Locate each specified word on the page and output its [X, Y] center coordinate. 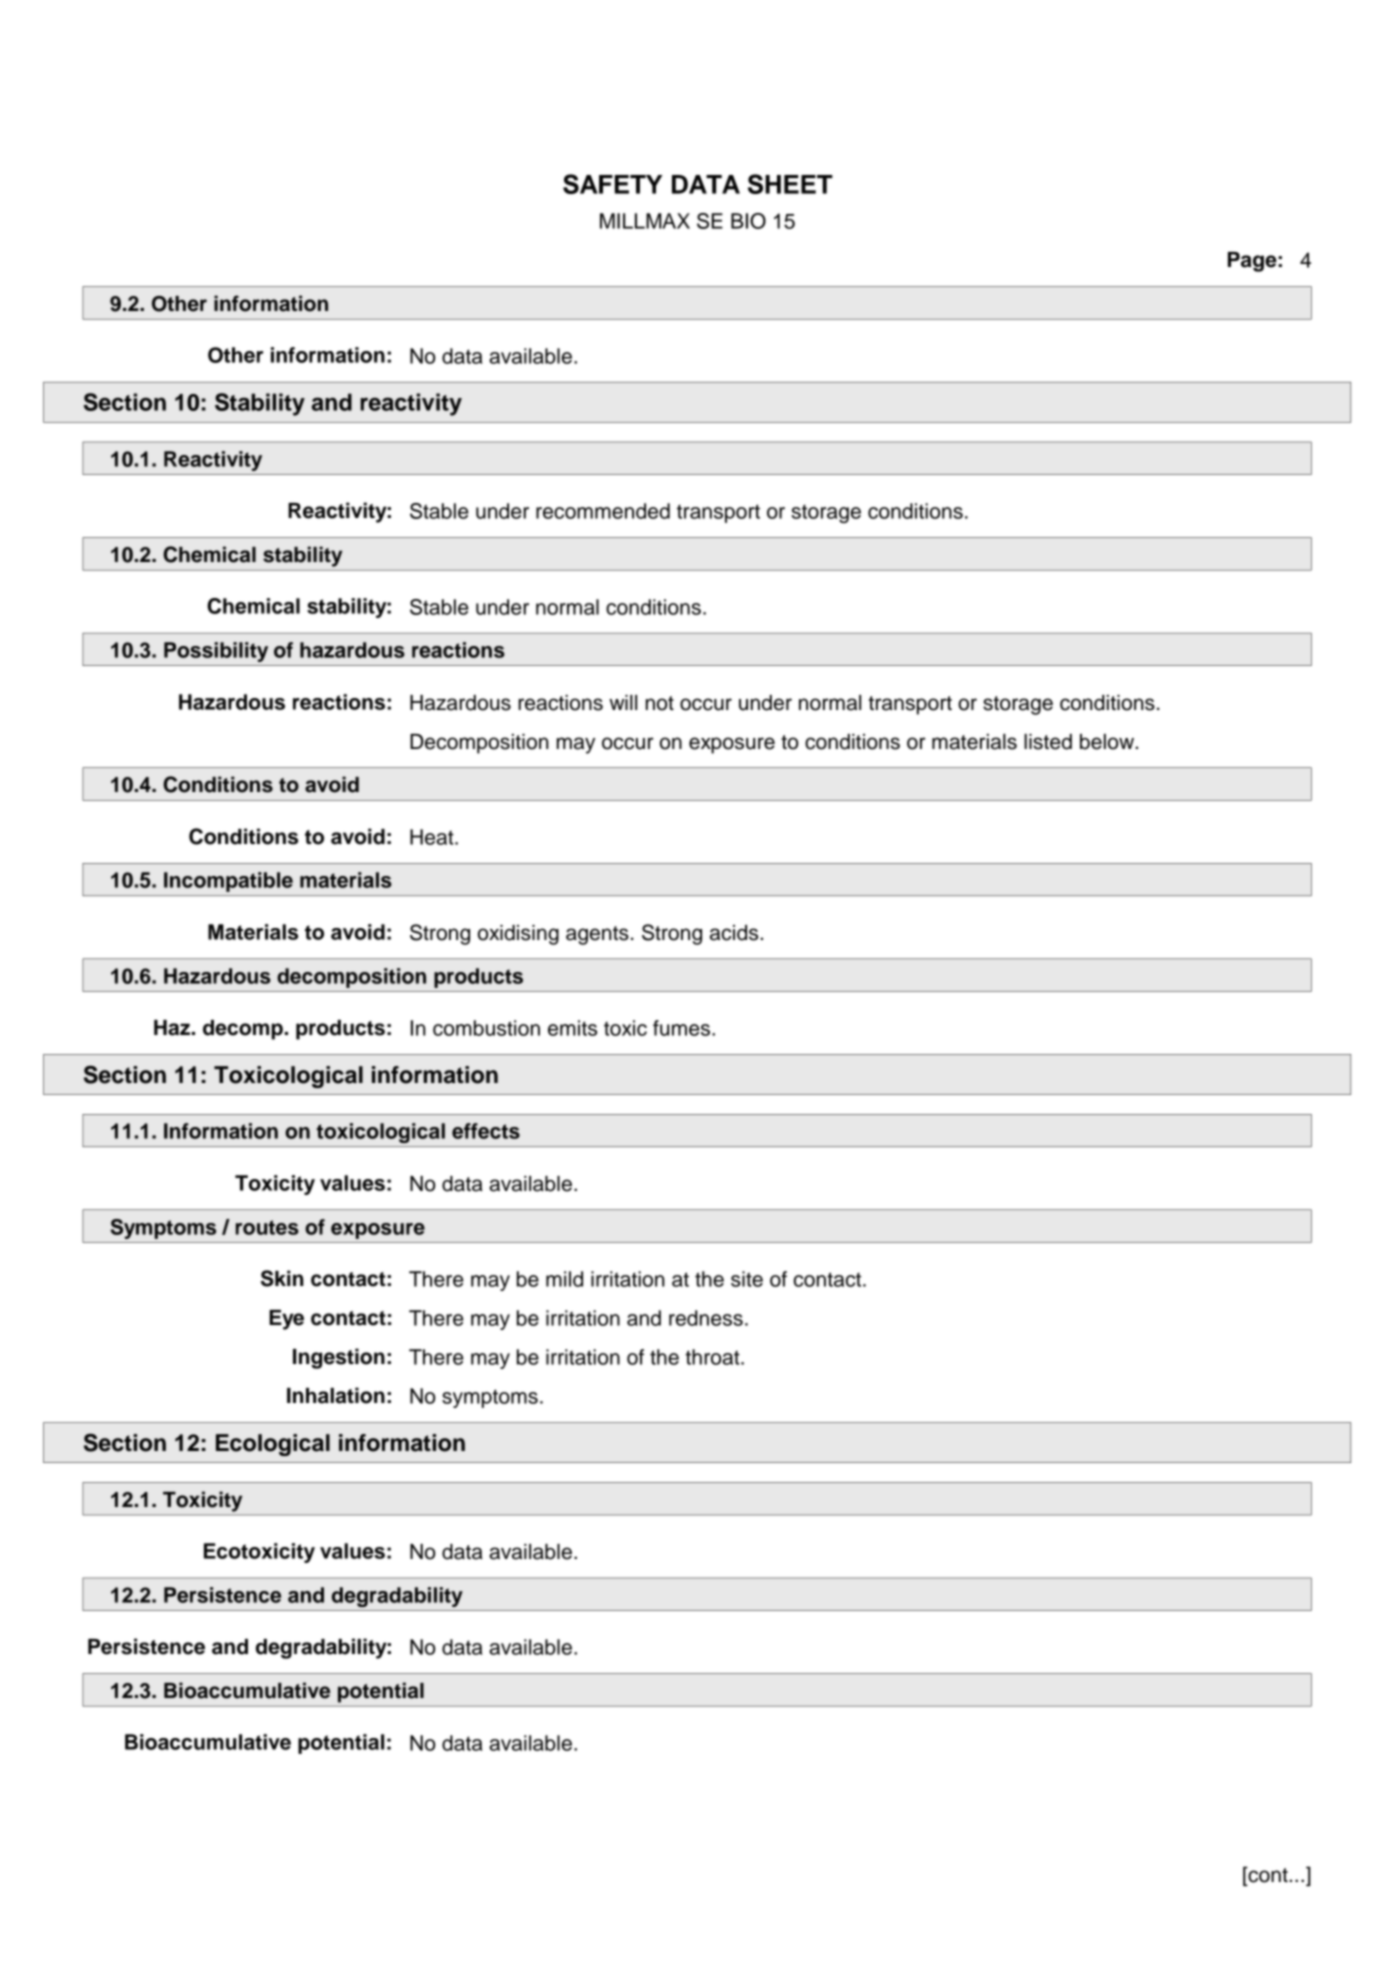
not [660, 703]
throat [713, 1357]
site [747, 1279]
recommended [603, 511]
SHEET [790, 184]
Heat [433, 837]
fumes [681, 1028]
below [1108, 742]
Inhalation [336, 1395]
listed [1048, 742]
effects [486, 1131]
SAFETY [612, 184]
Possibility [216, 652]
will [623, 702]
